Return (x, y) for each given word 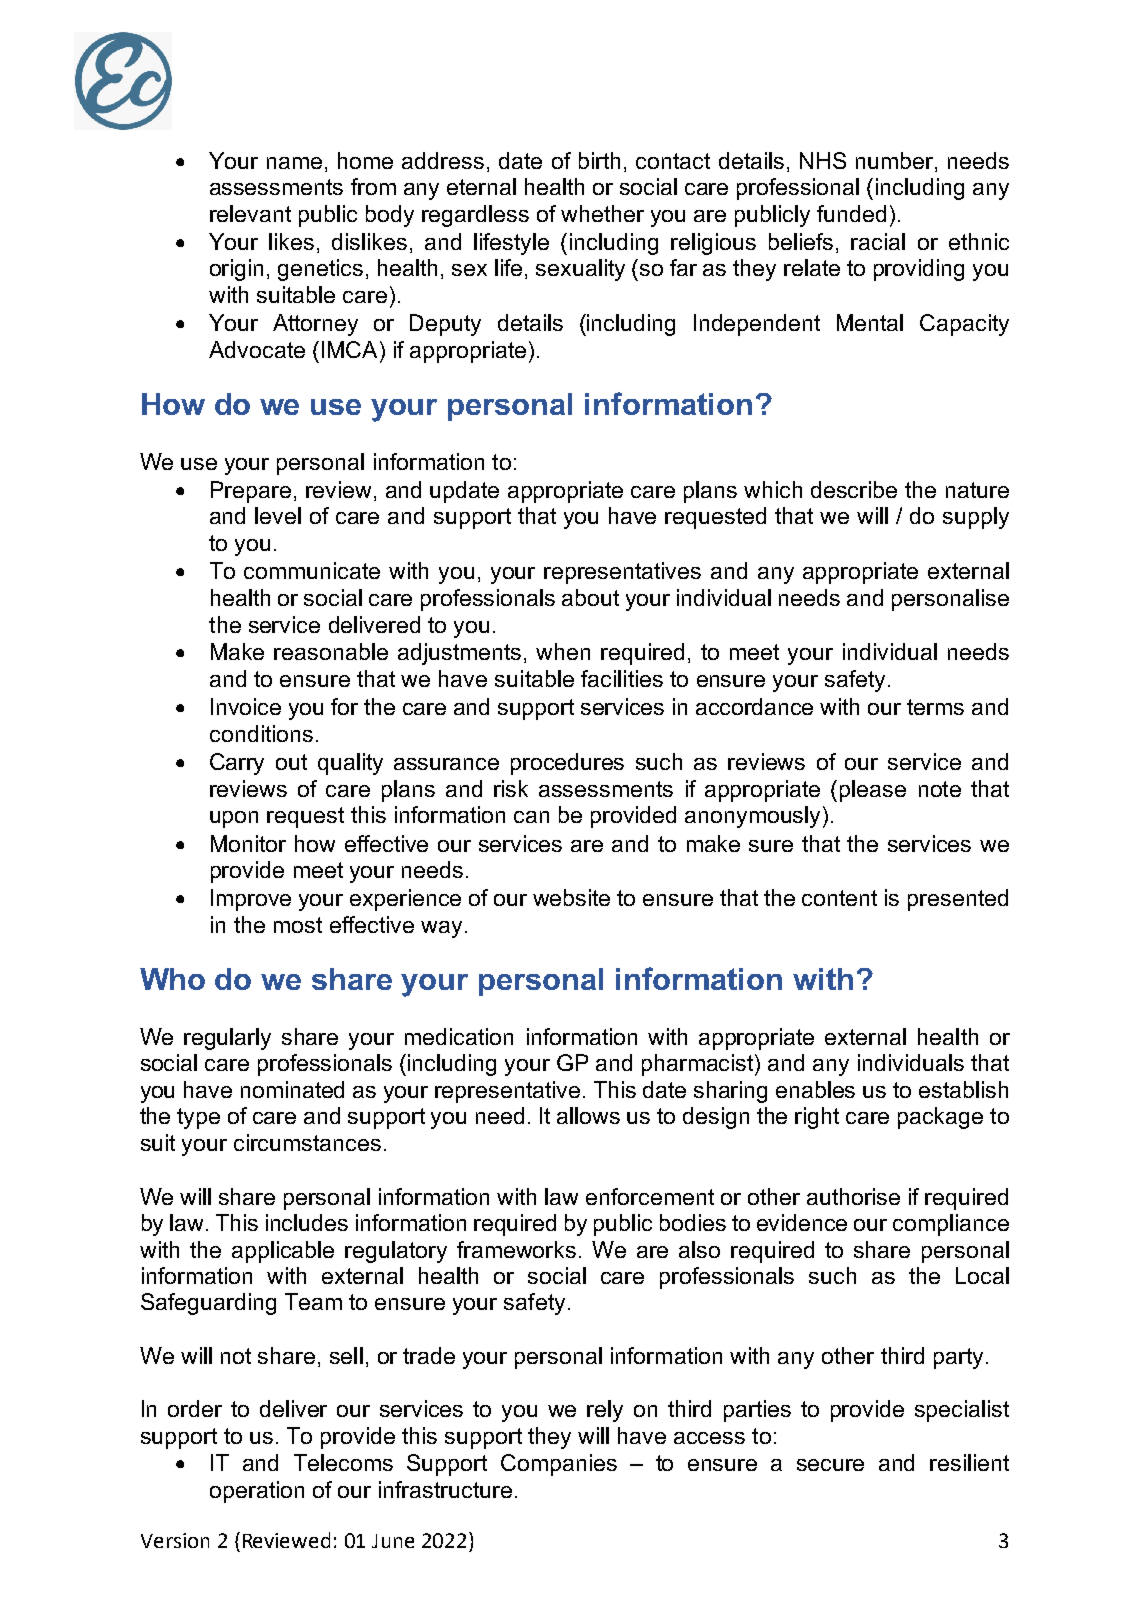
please (873, 791)
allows (588, 1115)
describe (854, 489)
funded (851, 213)
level (278, 515)
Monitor (248, 843)
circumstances (307, 1142)
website (571, 897)
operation (257, 1492)
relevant (250, 213)
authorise (853, 1196)
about (590, 597)
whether (602, 213)
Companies (559, 1465)
